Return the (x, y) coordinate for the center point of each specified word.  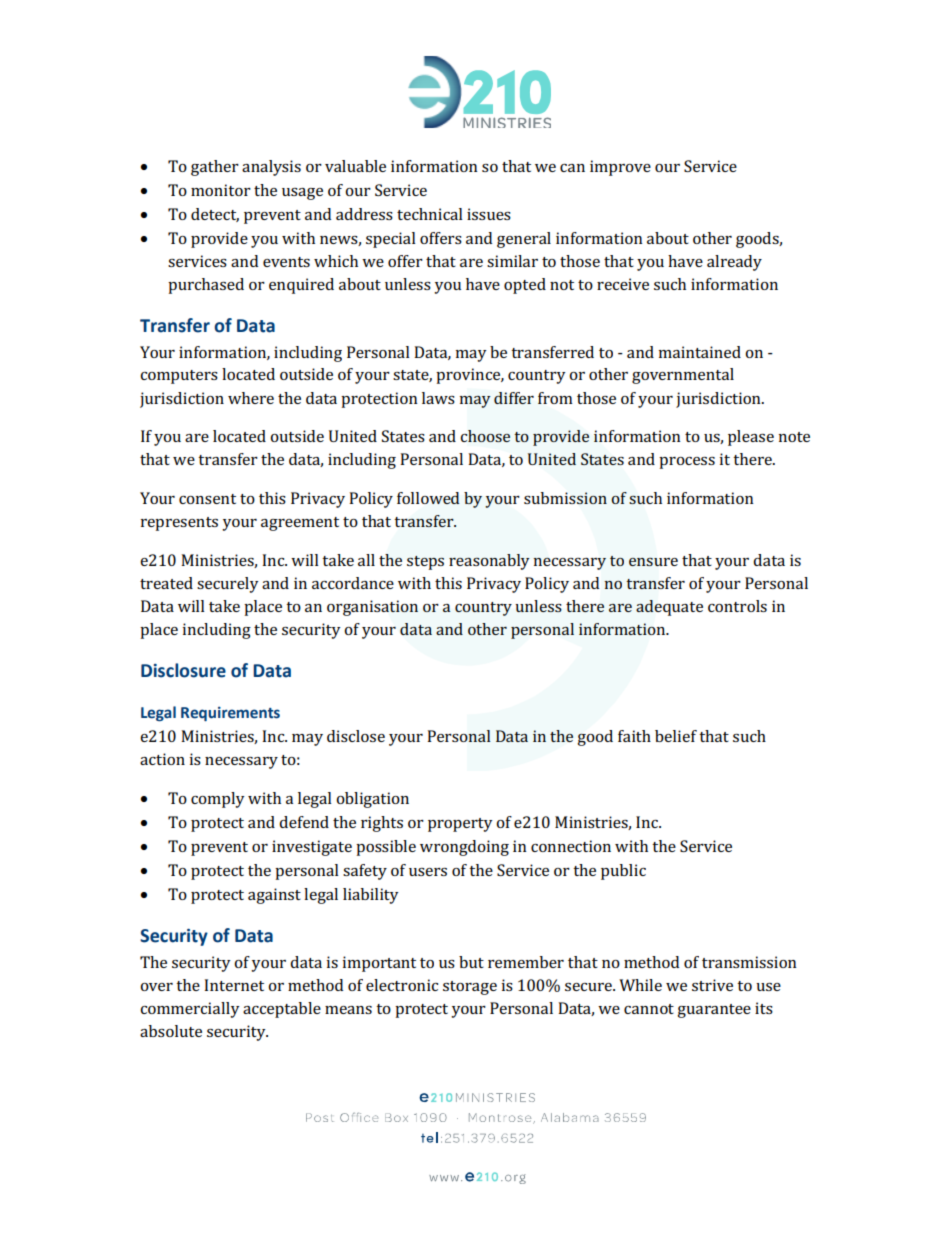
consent (207, 499)
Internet (234, 985)
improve (620, 168)
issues (489, 214)
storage (470, 988)
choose (485, 436)
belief (676, 736)
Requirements (230, 713)
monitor (221, 190)
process (687, 463)
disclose (356, 736)
